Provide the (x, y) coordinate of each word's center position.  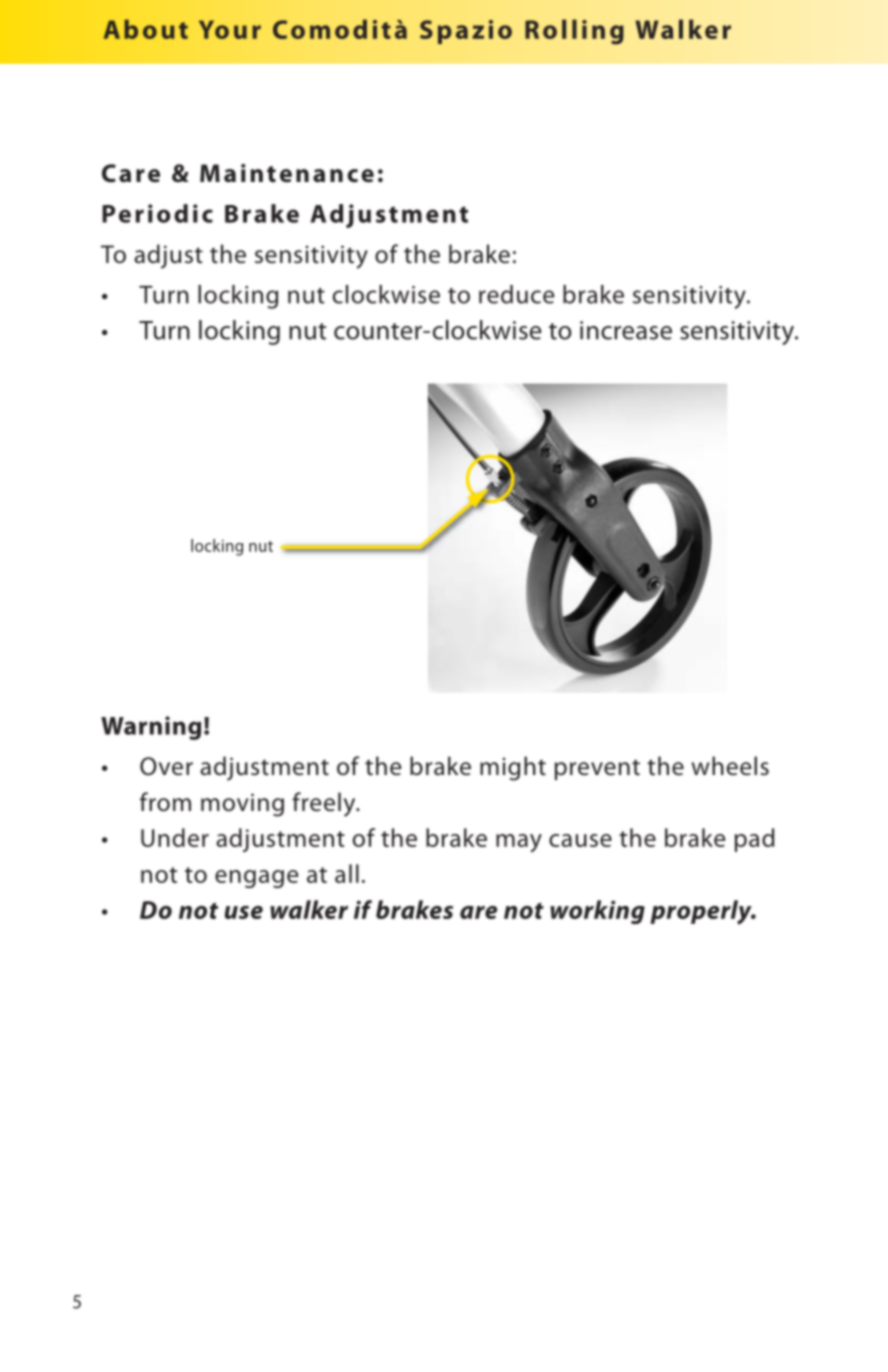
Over (166, 766)
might (513, 768)
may (519, 843)
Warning (151, 728)
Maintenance (287, 173)
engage (256, 879)
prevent (597, 769)
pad (754, 840)
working (597, 912)
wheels (730, 766)
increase (626, 330)
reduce (517, 294)
